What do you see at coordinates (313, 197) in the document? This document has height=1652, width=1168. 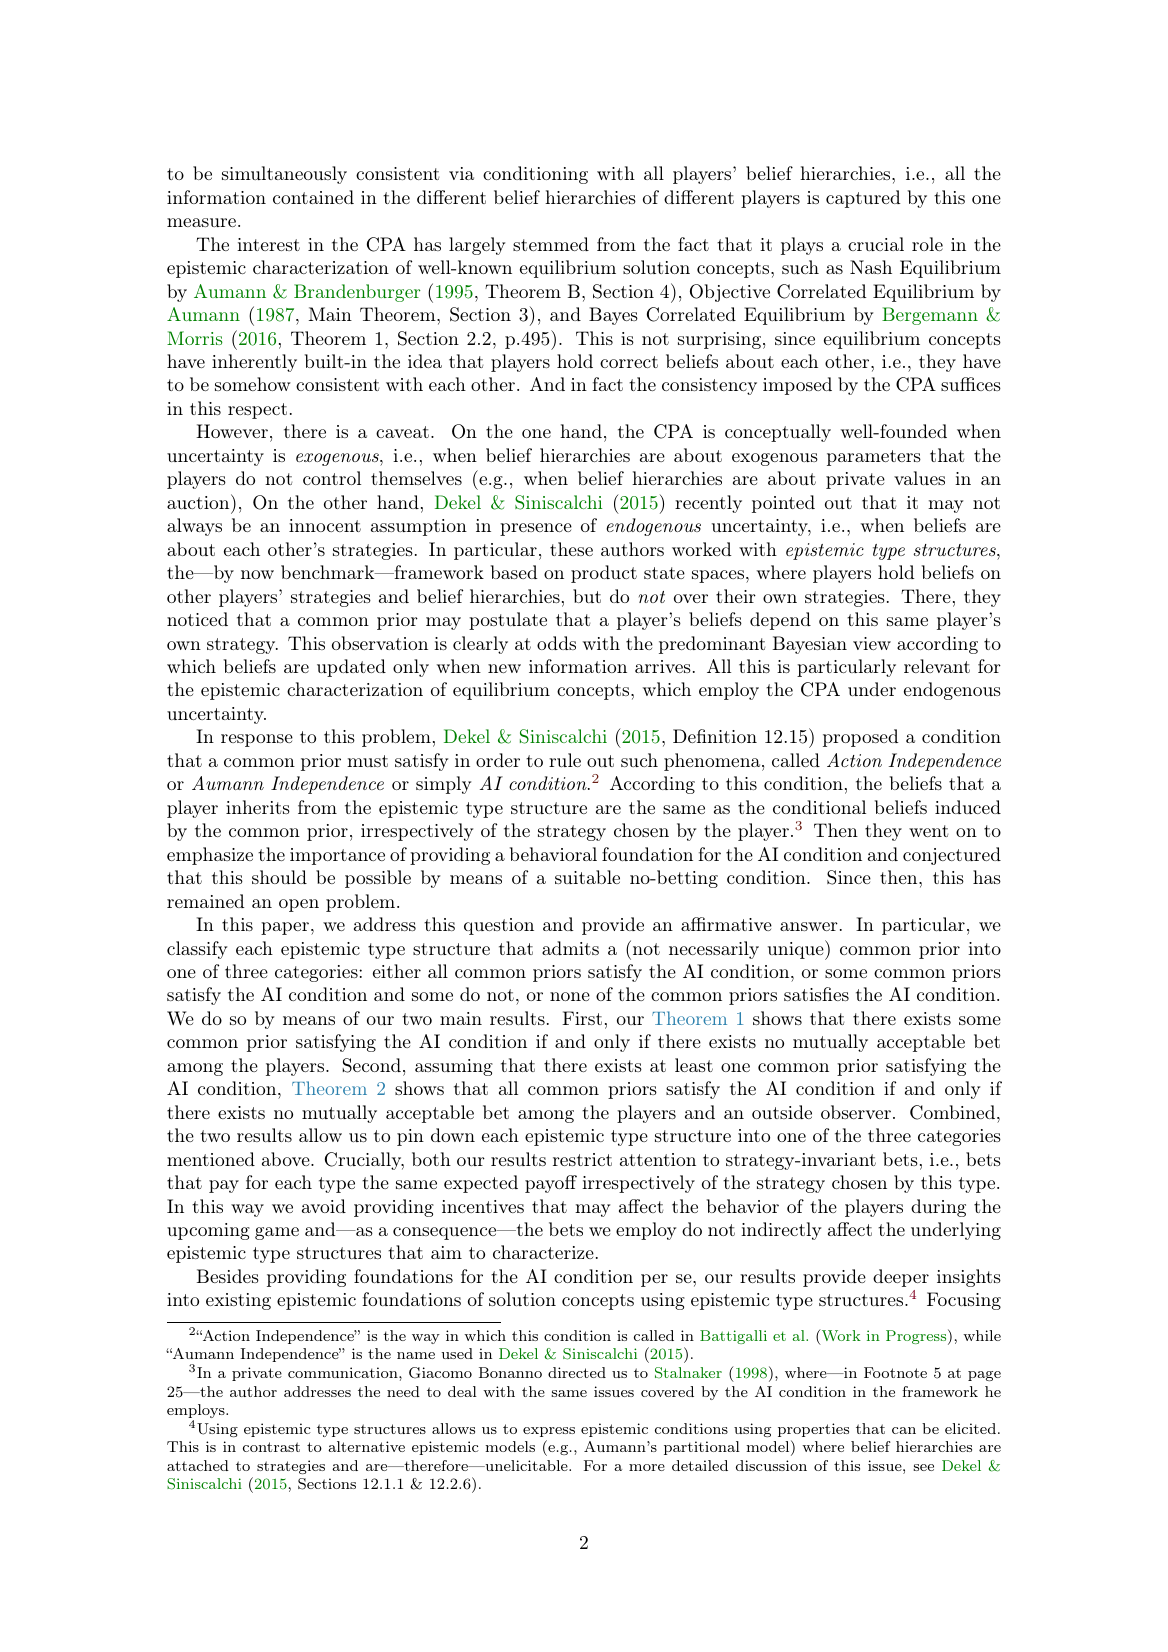 I see `contained` at bounding box center [313, 197].
